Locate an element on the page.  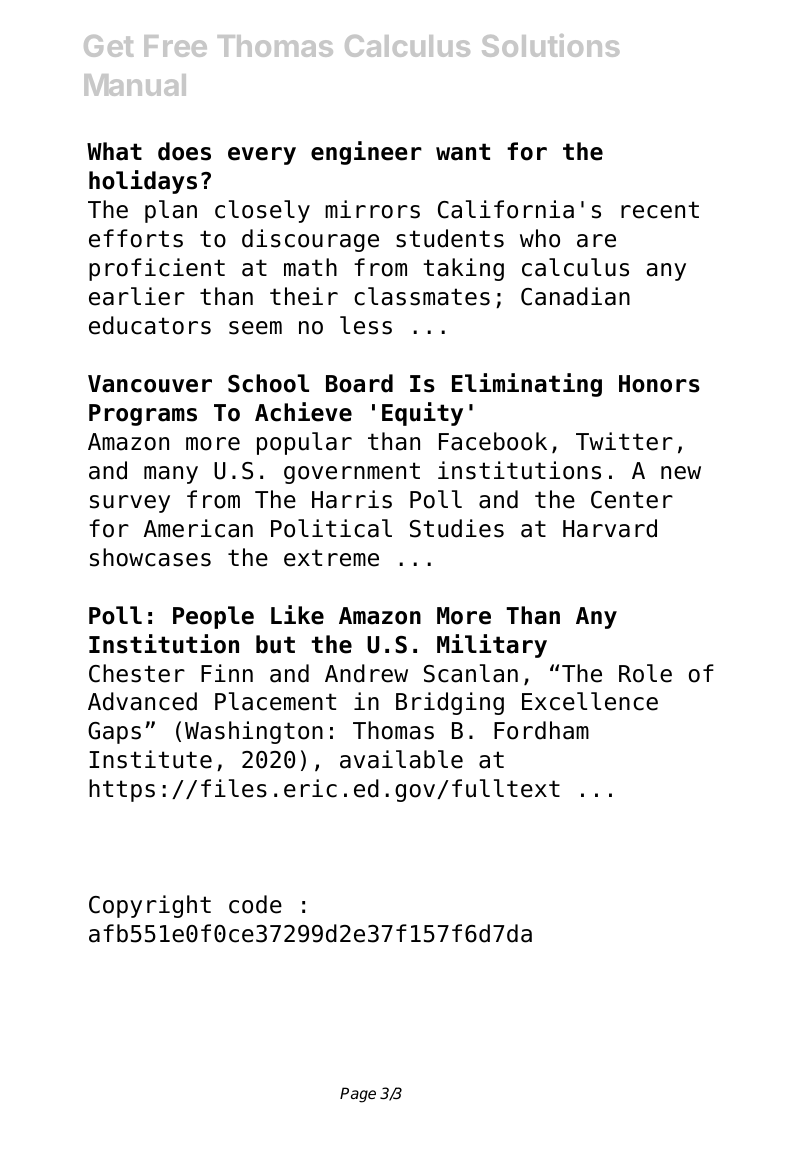
engineer is located at coordinates (366, 153).
